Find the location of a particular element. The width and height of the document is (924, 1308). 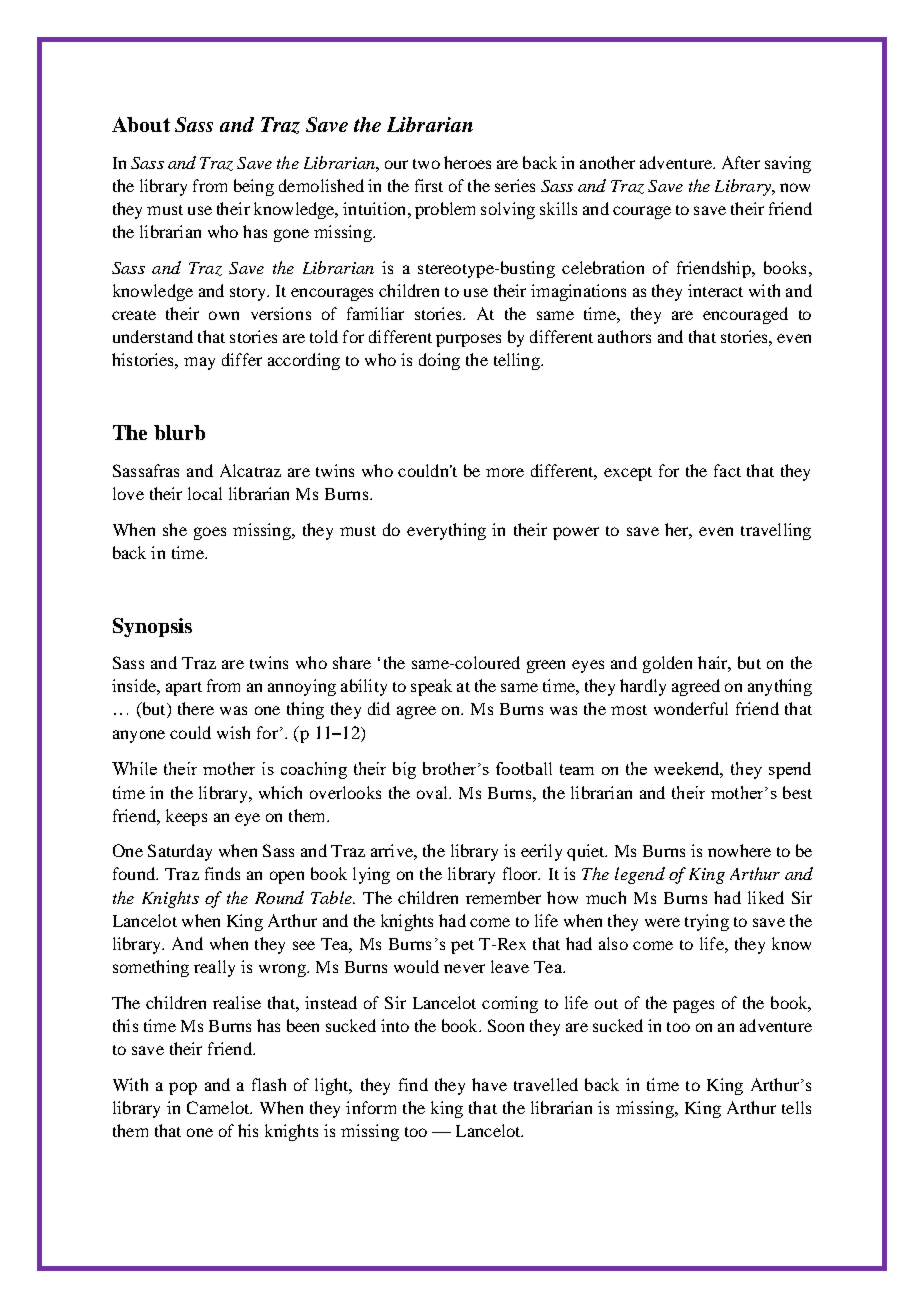

being is located at coordinates (254, 187).
